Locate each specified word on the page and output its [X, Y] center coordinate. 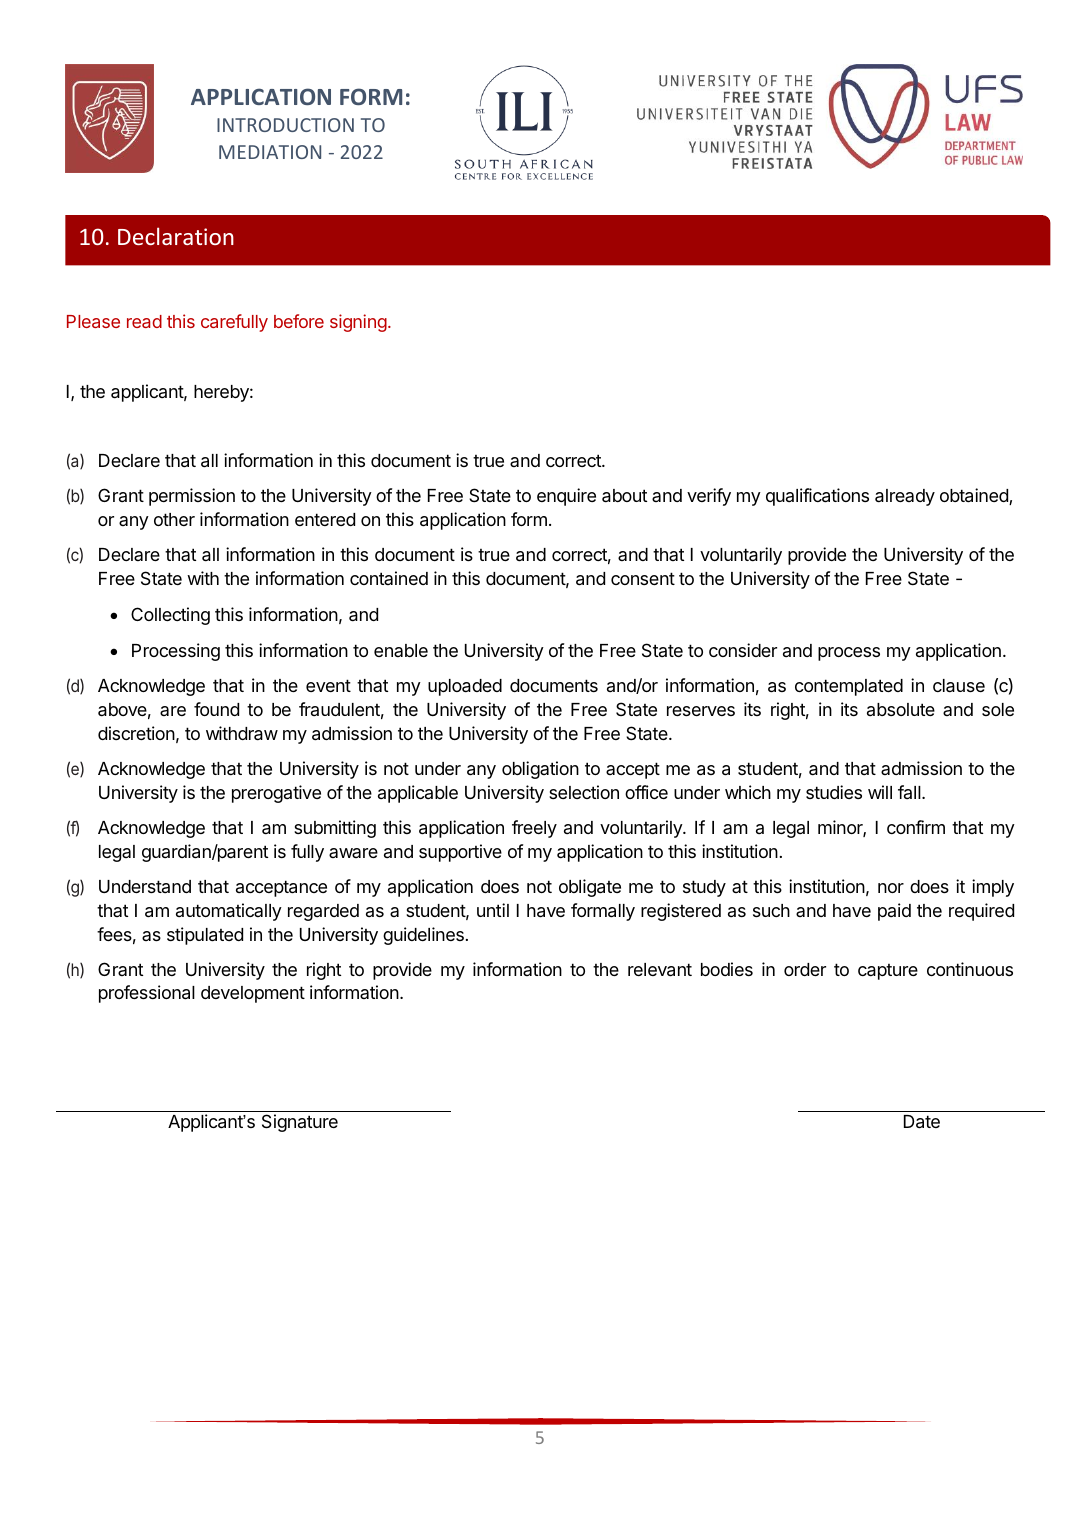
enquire [566, 497]
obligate [590, 888]
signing [358, 323]
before [299, 321]
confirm [916, 827]
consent [643, 578]
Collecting [170, 616]
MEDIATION [270, 152]
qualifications [817, 497]
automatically [229, 912]
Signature [300, 1123]
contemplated [849, 687]
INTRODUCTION [285, 125]
